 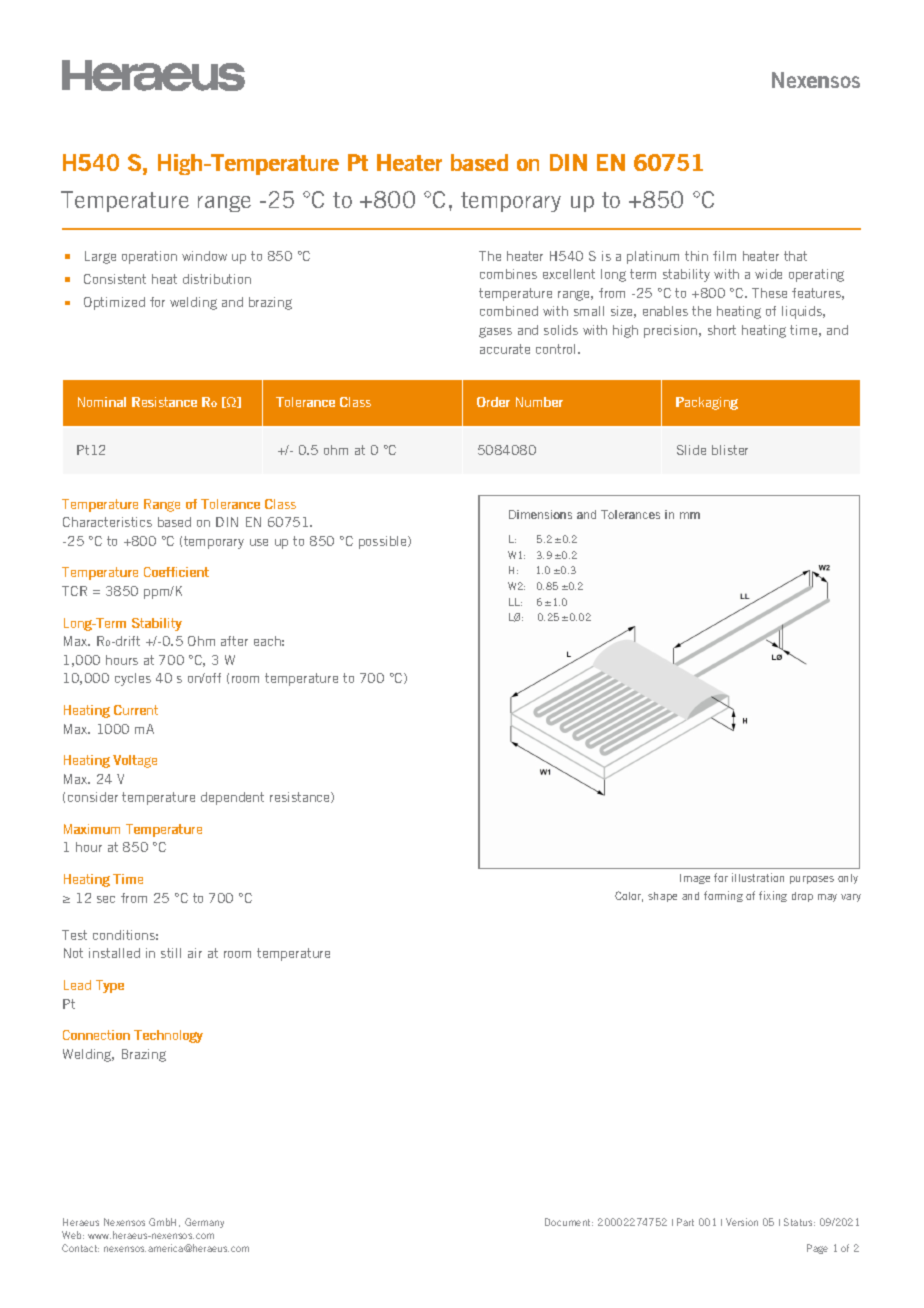 What do you see at coordinates (149, 257) in the screenshot?
I see `operation` at bounding box center [149, 257].
